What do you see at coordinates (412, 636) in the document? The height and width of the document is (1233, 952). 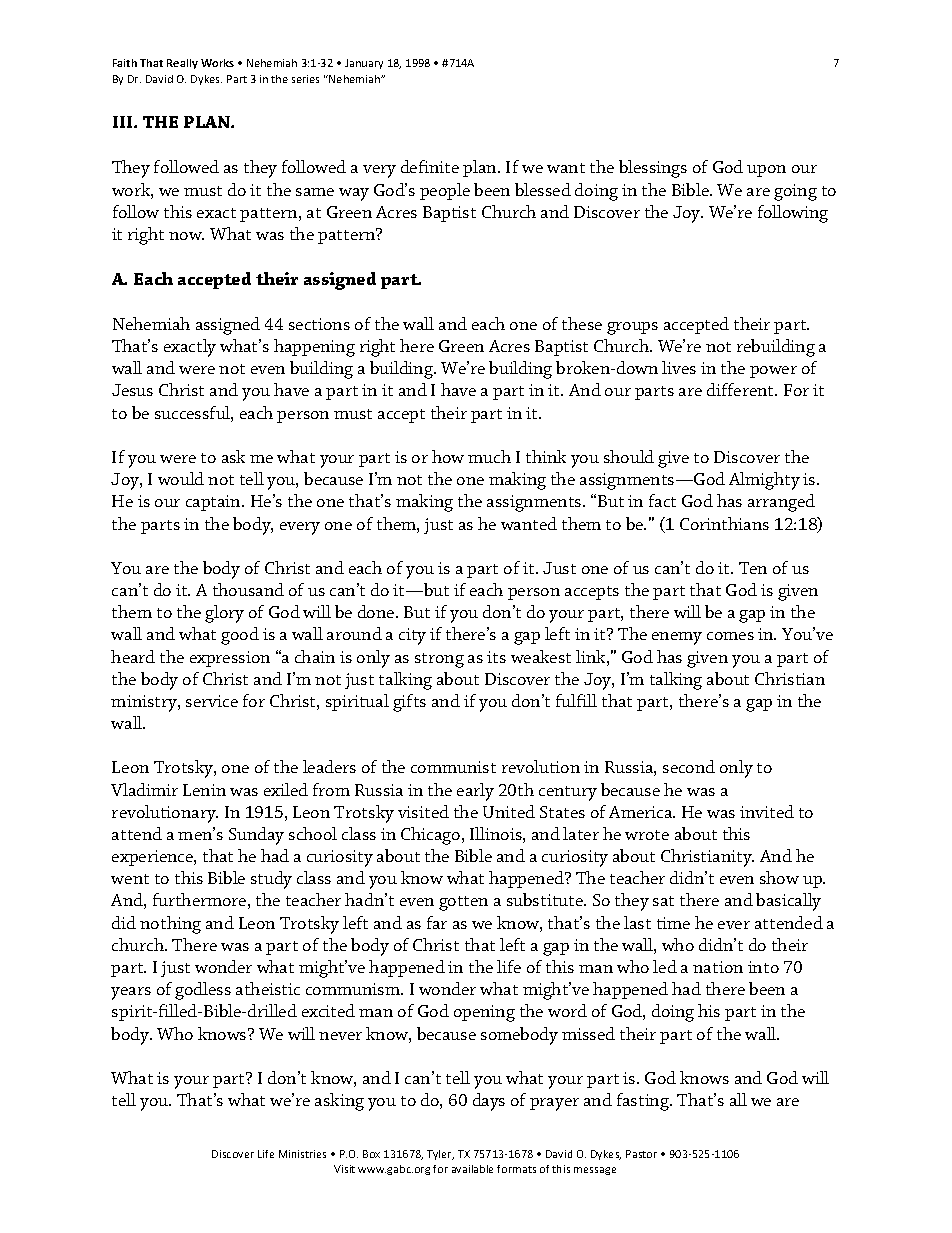 I see `city` at bounding box center [412, 636].
